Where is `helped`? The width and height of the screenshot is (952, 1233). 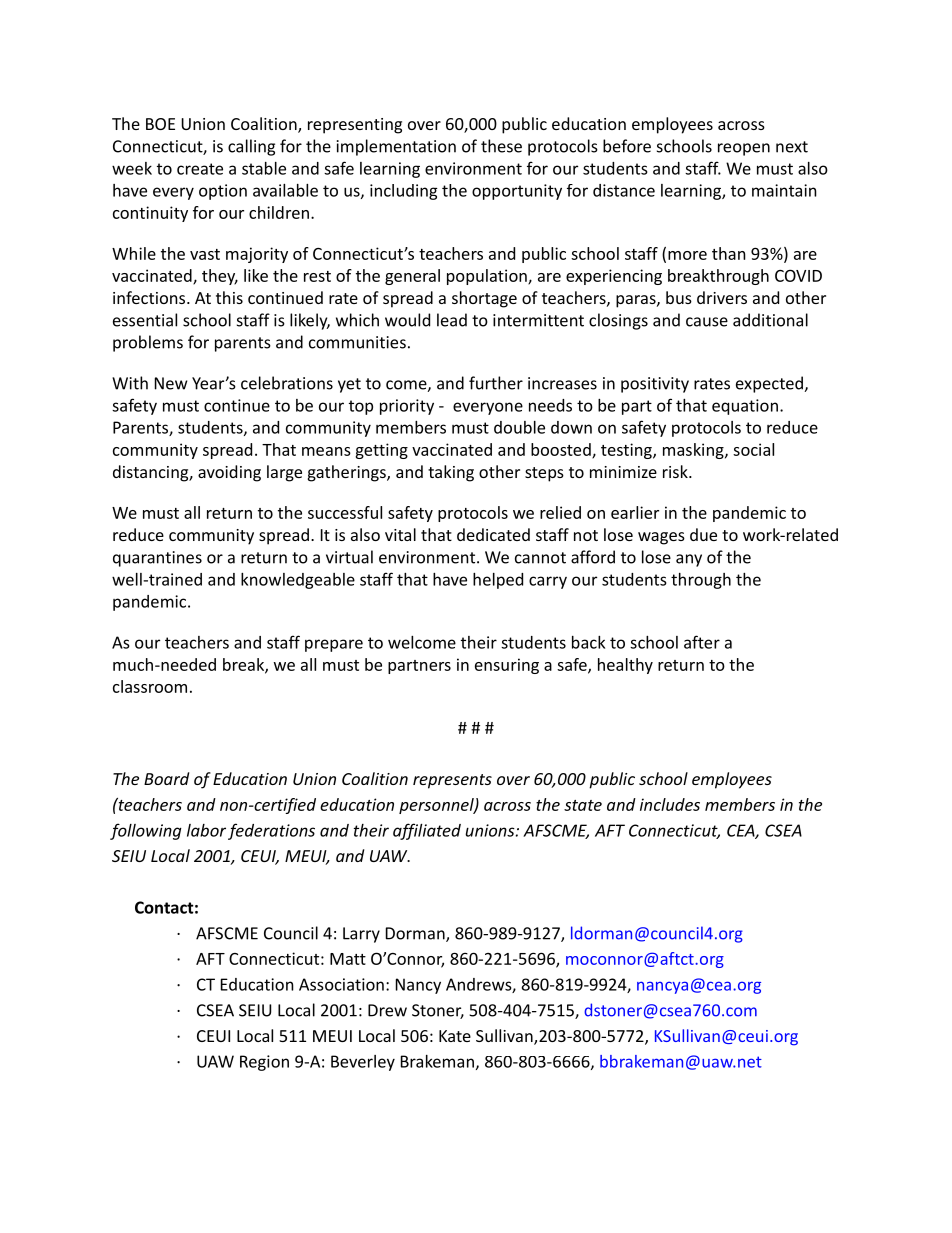
helped is located at coordinates (498, 581).
